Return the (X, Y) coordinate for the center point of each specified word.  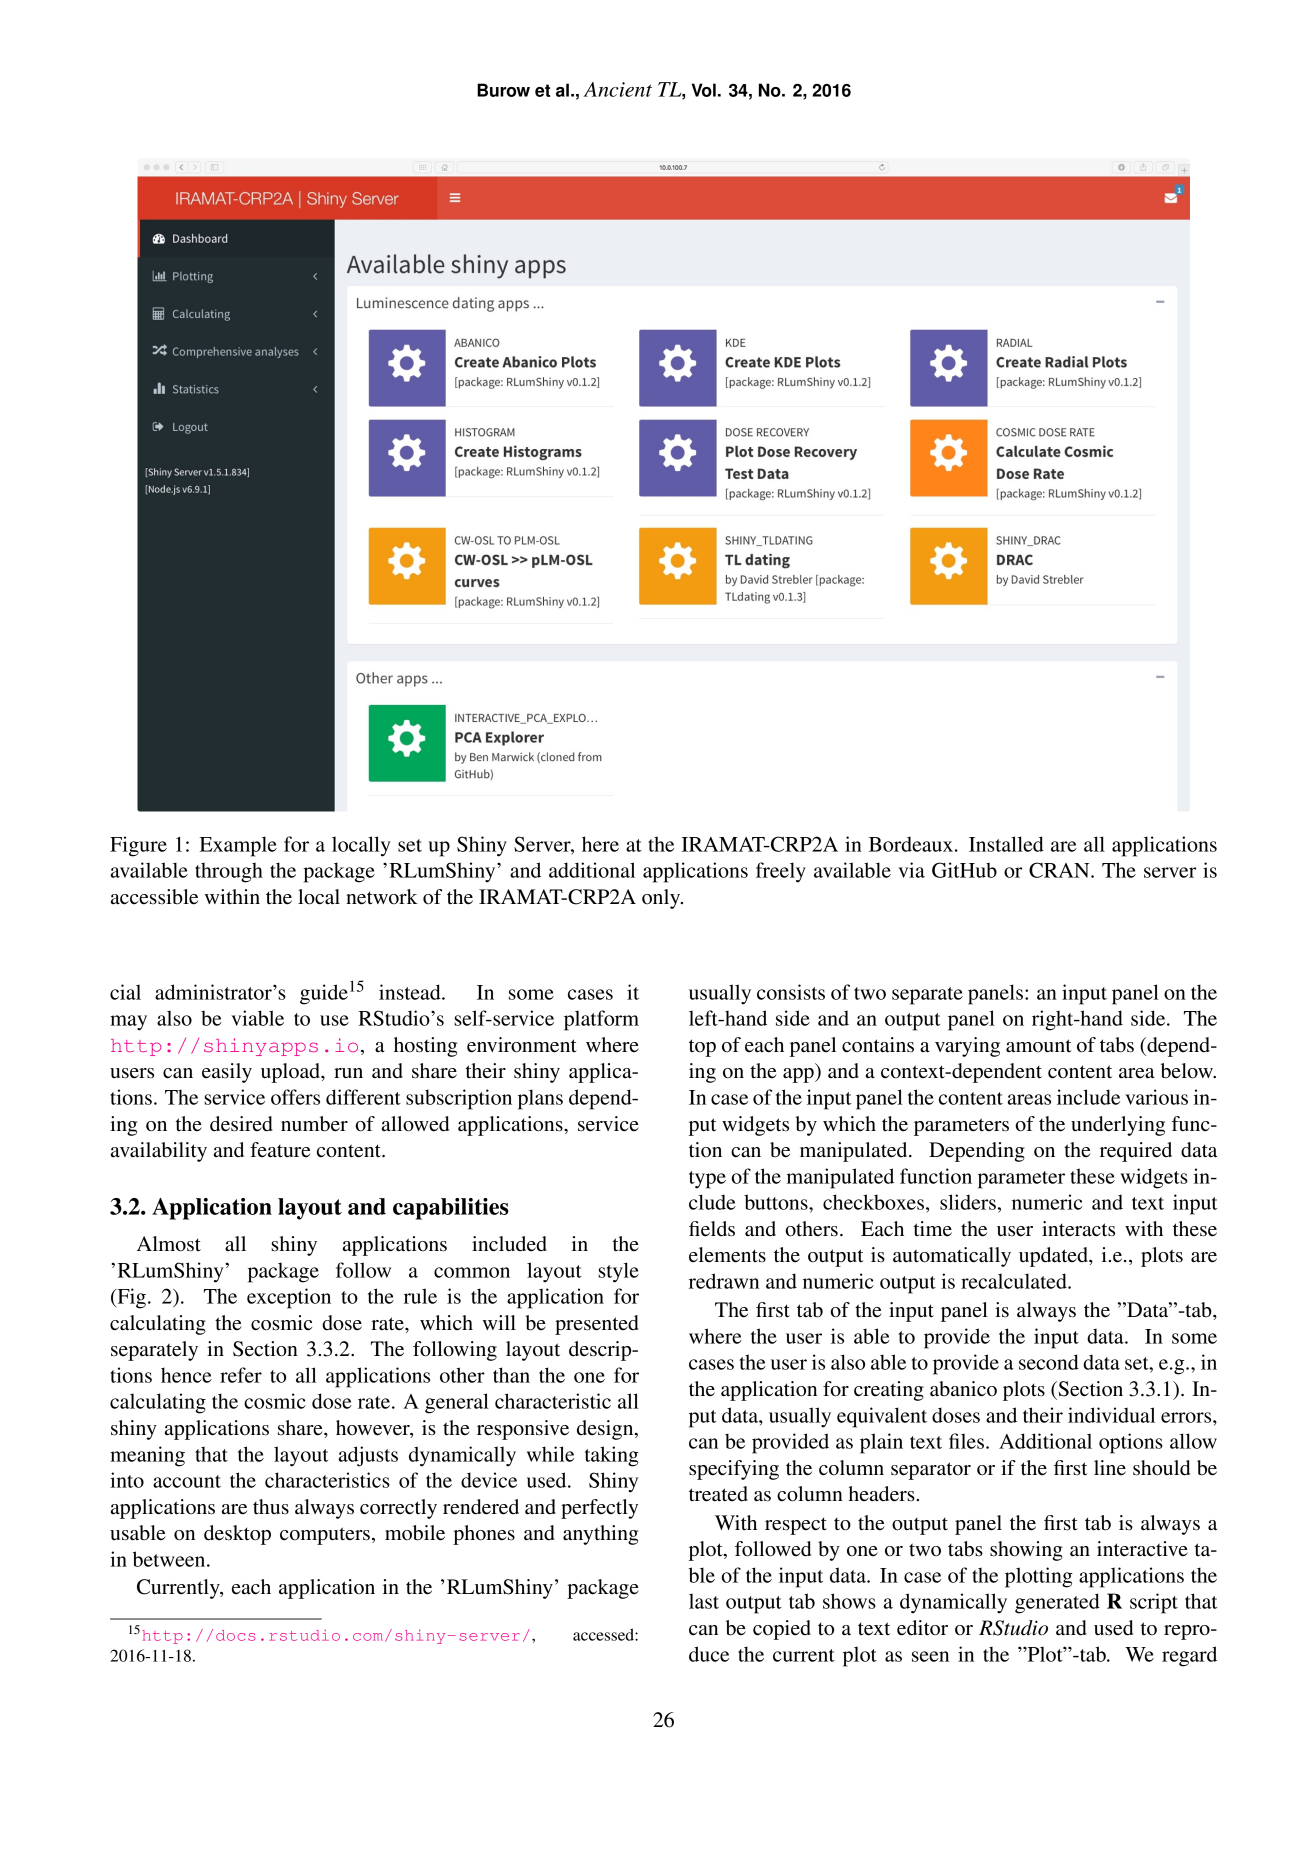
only (662, 899)
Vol (704, 90)
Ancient (617, 89)
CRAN (1060, 870)
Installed (1006, 844)
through (229, 873)
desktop (237, 1535)
